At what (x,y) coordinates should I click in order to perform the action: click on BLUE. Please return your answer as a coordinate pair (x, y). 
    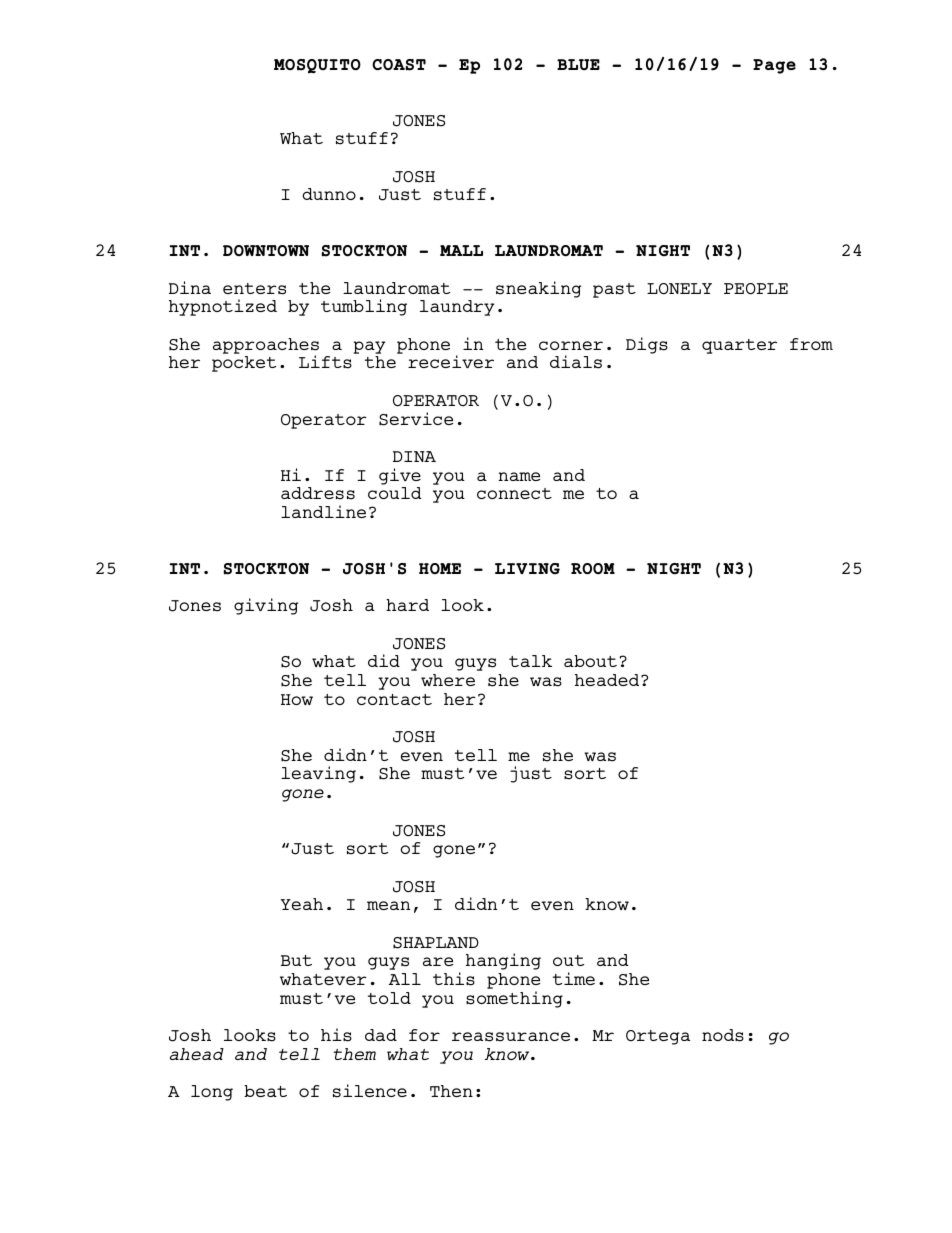
    Looking at the image, I should click on (578, 64).
